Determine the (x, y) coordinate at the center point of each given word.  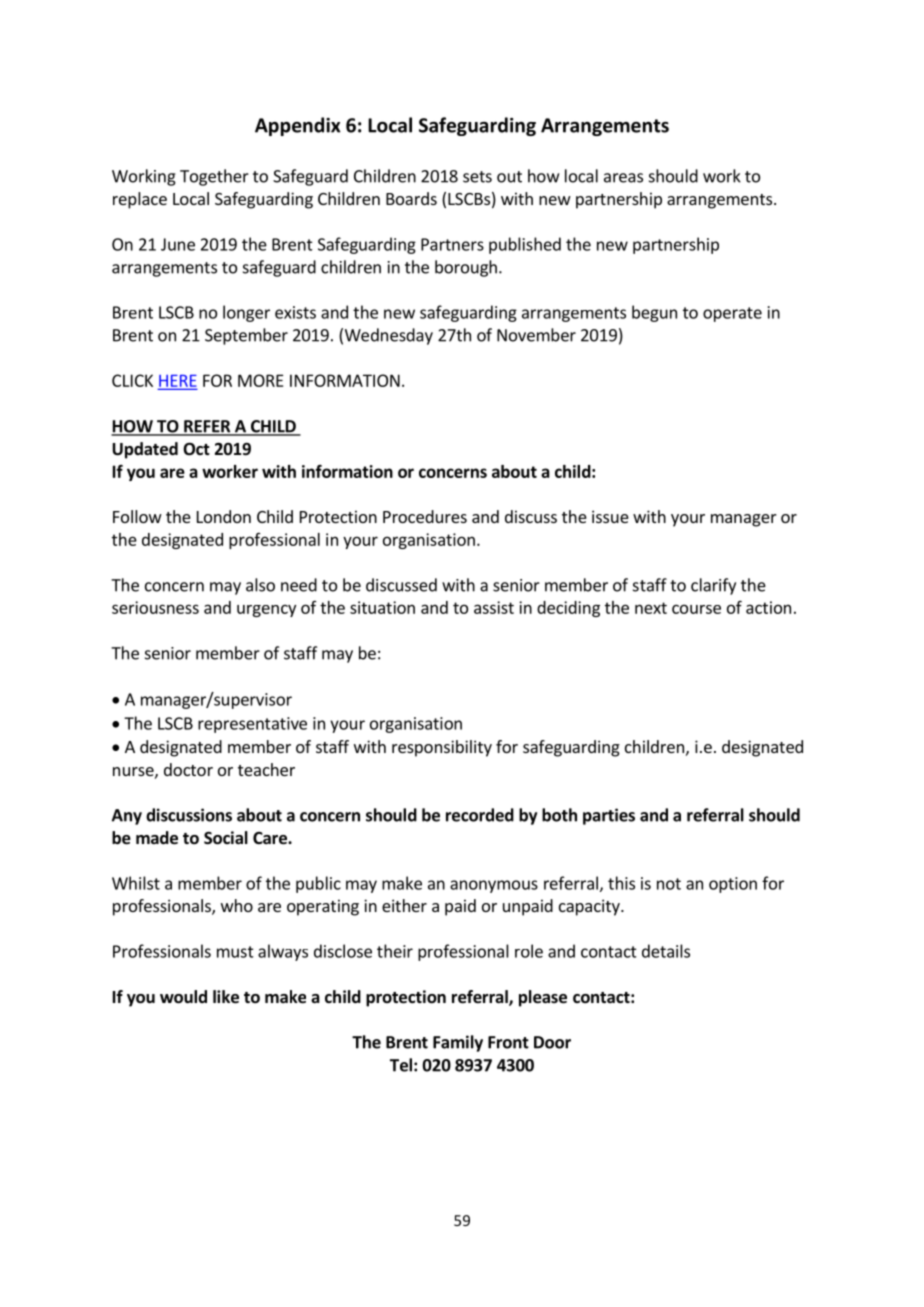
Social (226, 838)
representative (252, 725)
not (669, 884)
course (696, 609)
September (246, 336)
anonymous (494, 886)
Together (214, 177)
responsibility (442, 748)
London (224, 516)
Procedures (425, 516)
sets (477, 177)
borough (466, 268)
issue (610, 516)
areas (623, 178)
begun (654, 313)
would (183, 997)
